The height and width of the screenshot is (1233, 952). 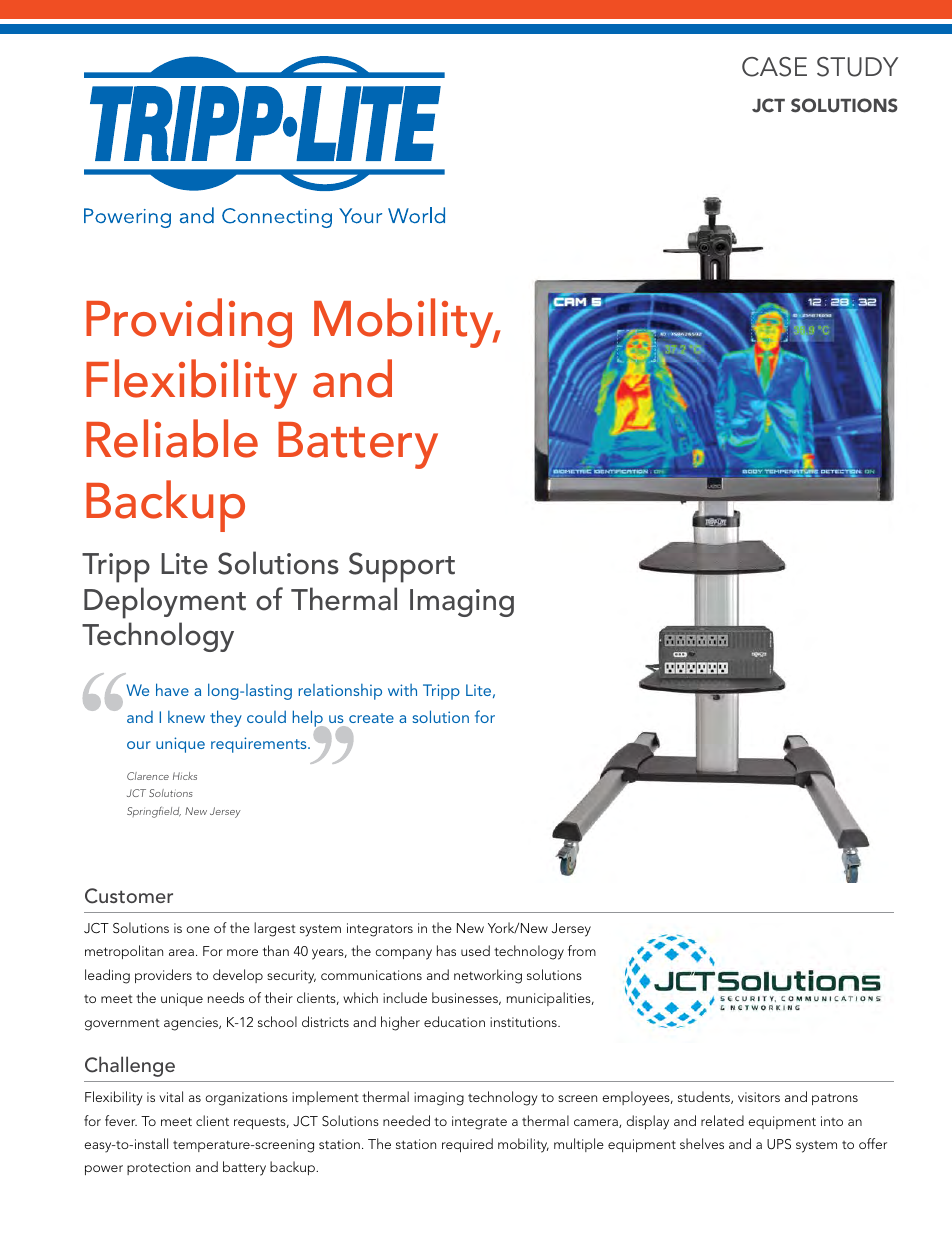 What do you see at coordinates (475, 950) in the screenshot?
I see `used` at bounding box center [475, 950].
